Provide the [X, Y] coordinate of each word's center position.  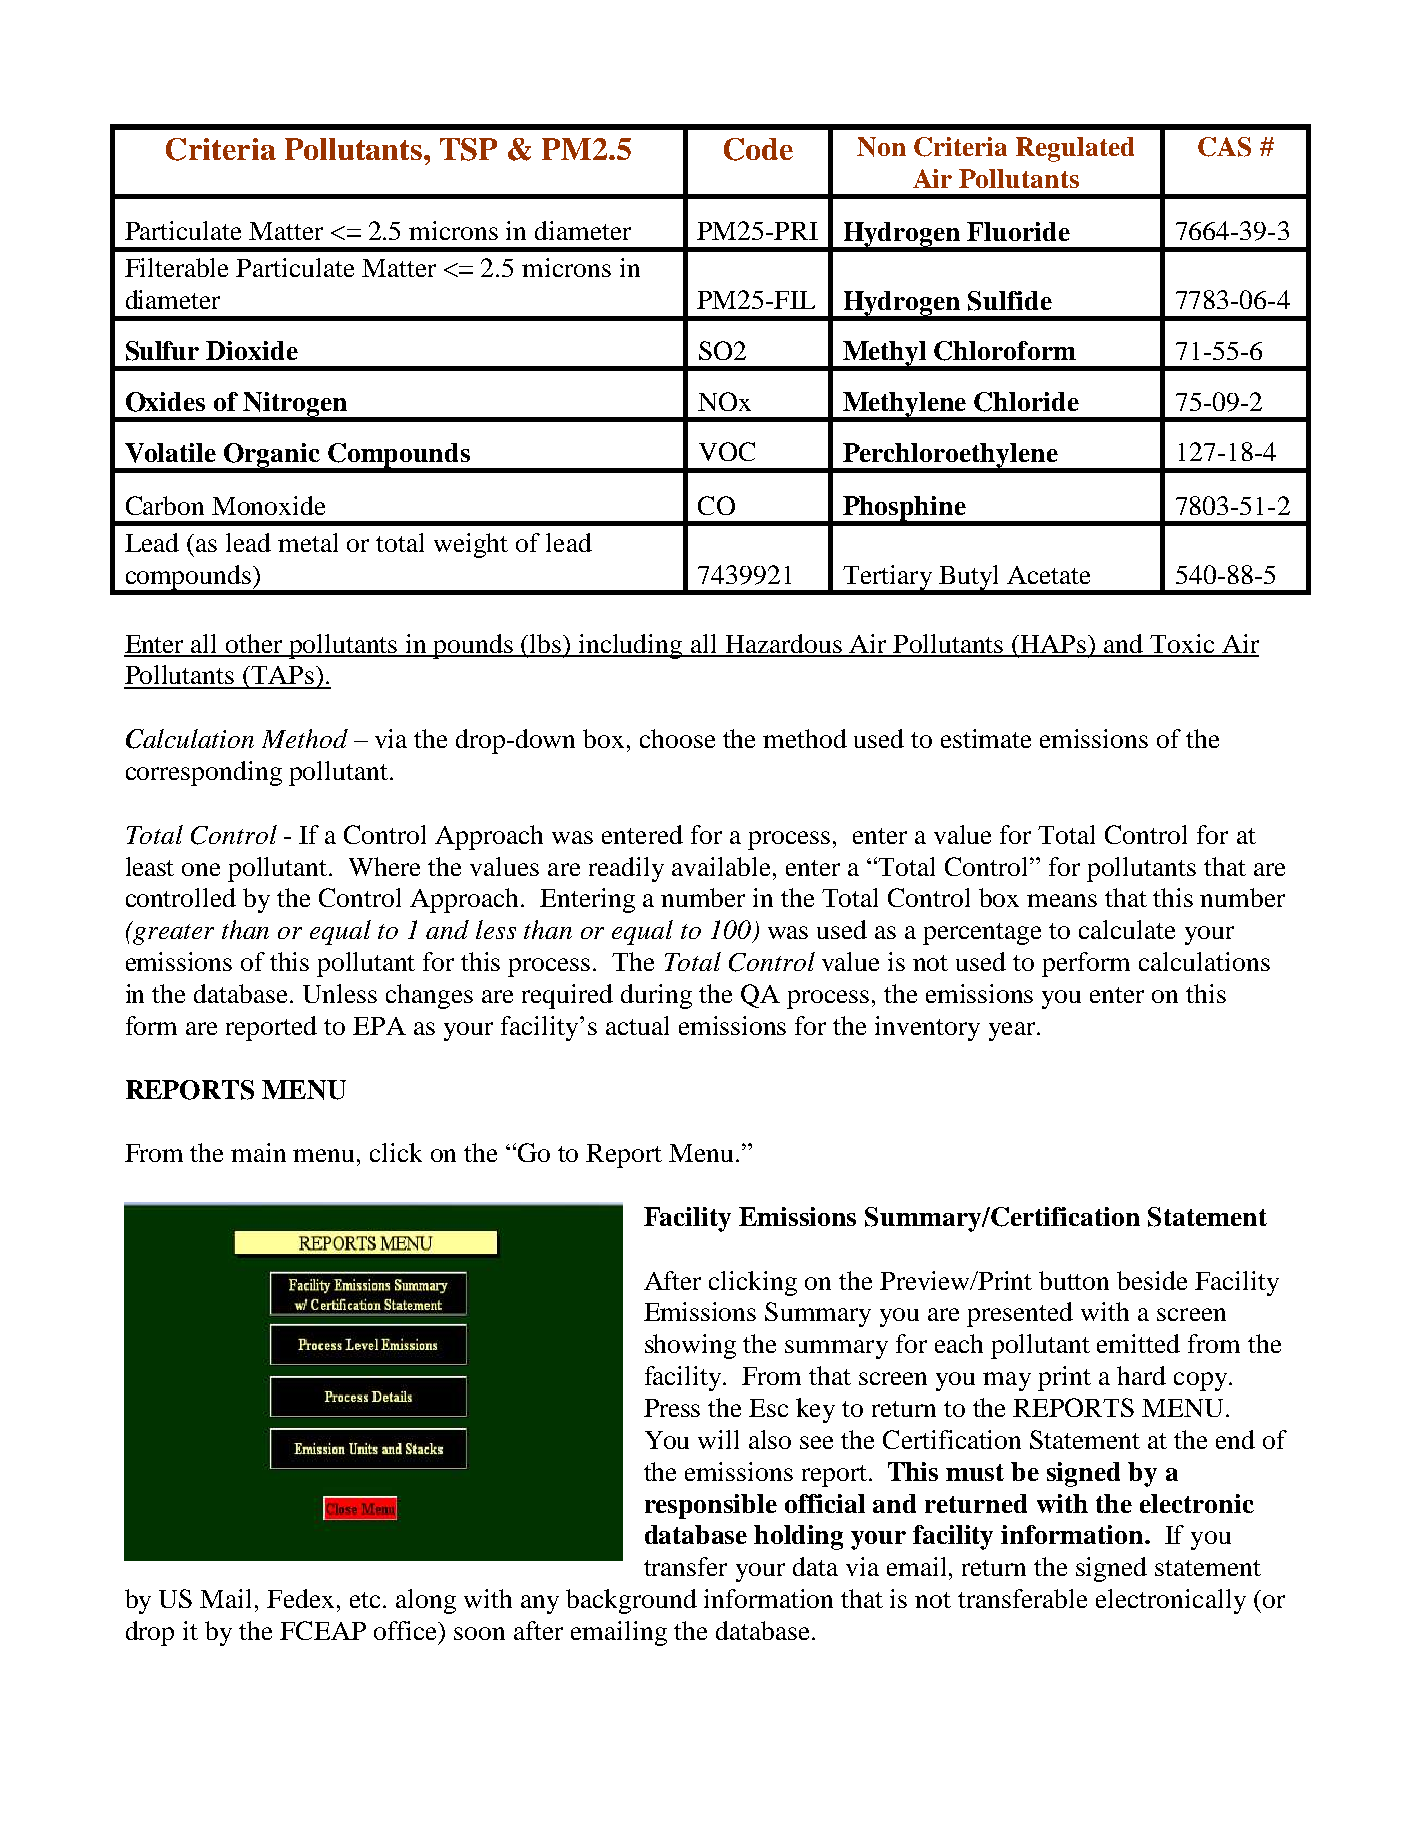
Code [758, 149]
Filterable [176, 267]
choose [677, 738]
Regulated [1075, 149]
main [258, 1152]
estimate [986, 738]
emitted [1138, 1343]
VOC [727, 451]
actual [637, 1025]
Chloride [1026, 402]
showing [690, 1346]
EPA [379, 1026]
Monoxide [268, 505]
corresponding [204, 773]
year [1013, 1031]
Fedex [300, 1598]
